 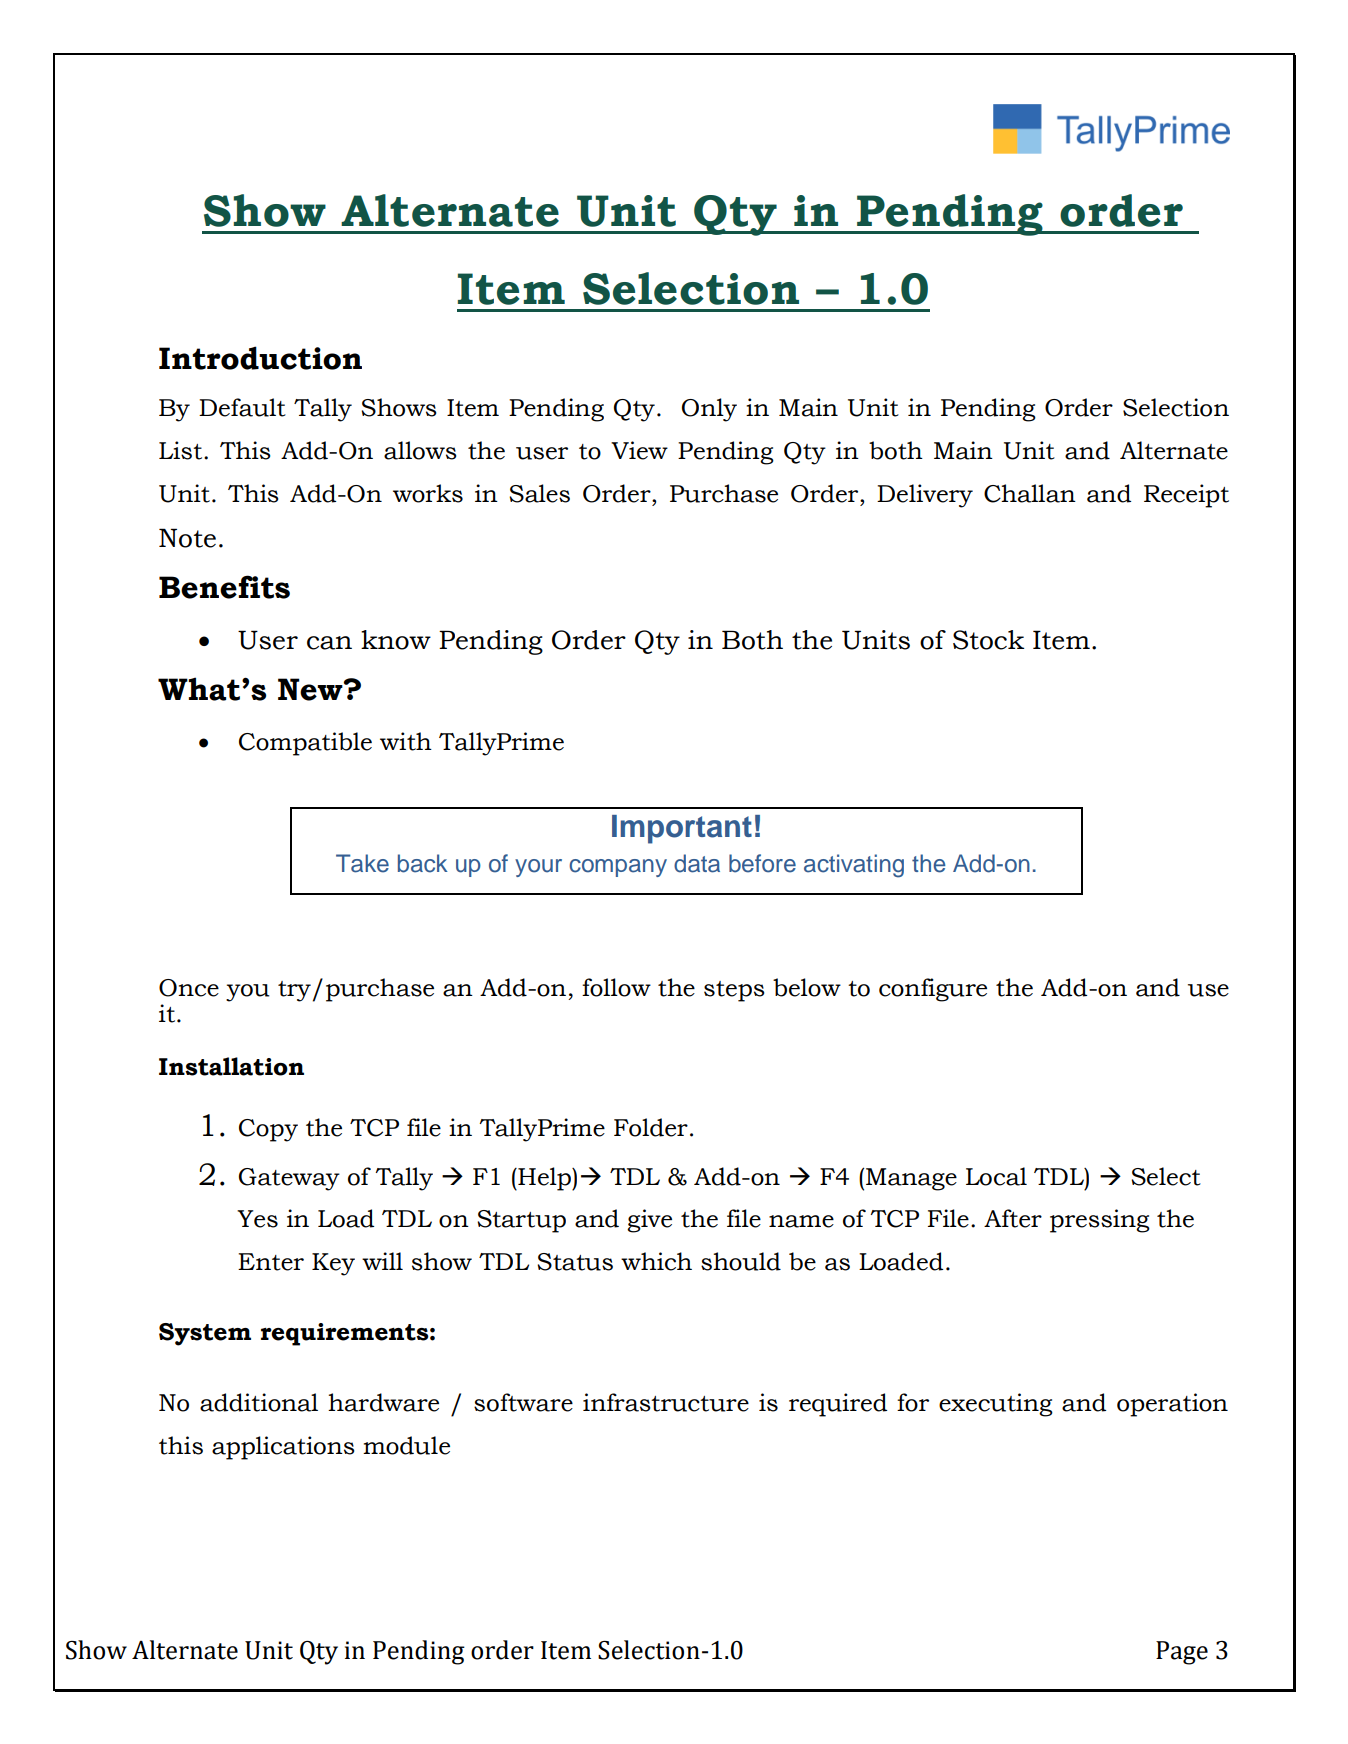 I want to click on Receipt, so click(x=1186, y=496).
